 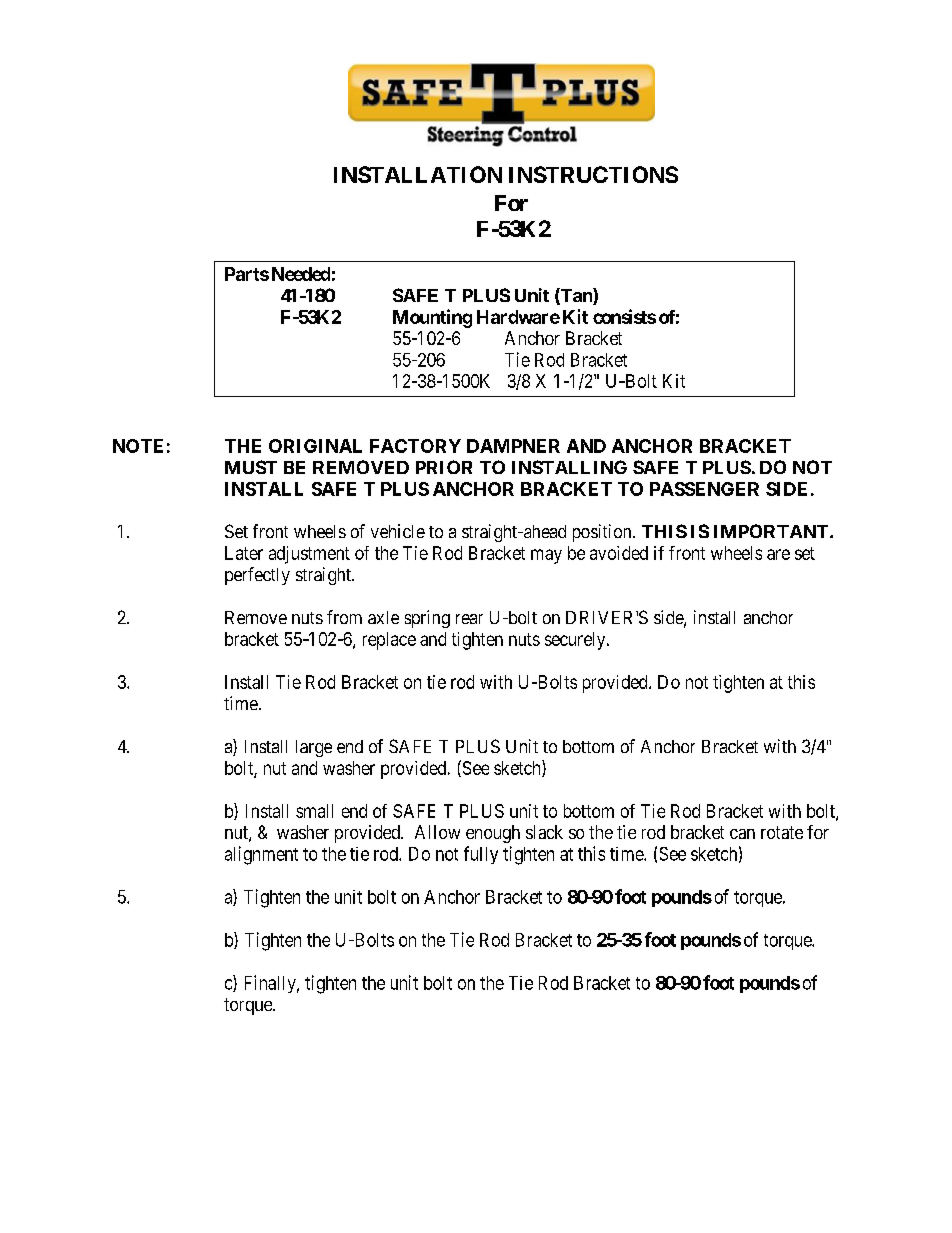 I want to click on replace, so click(x=389, y=641).
